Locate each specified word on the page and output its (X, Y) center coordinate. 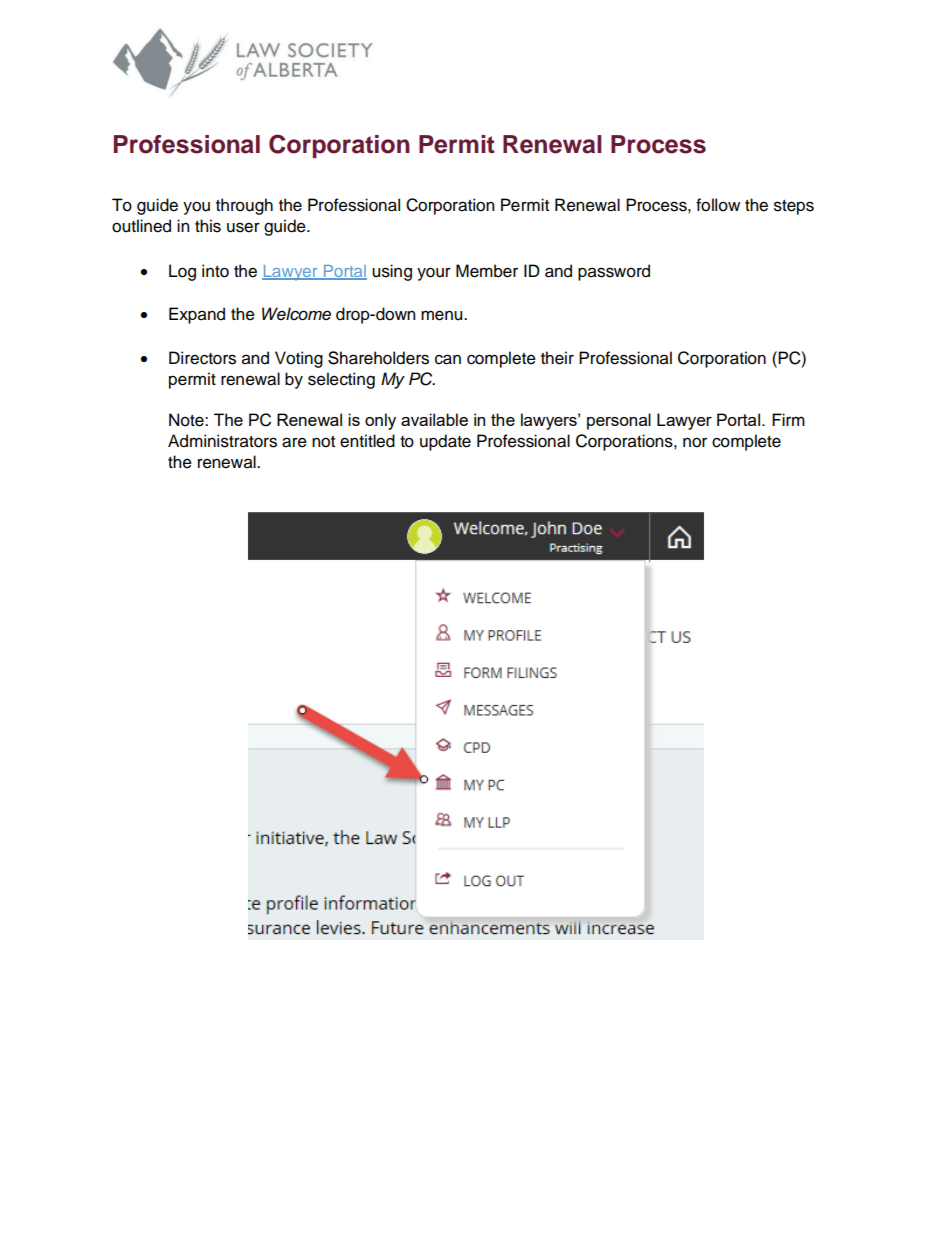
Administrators (222, 441)
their (557, 358)
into (215, 271)
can (448, 359)
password (614, 272)
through (244, 206)
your (434, 274)
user (243, 227)
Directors (202, 358)
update (445, 442)
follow (718, 205)
